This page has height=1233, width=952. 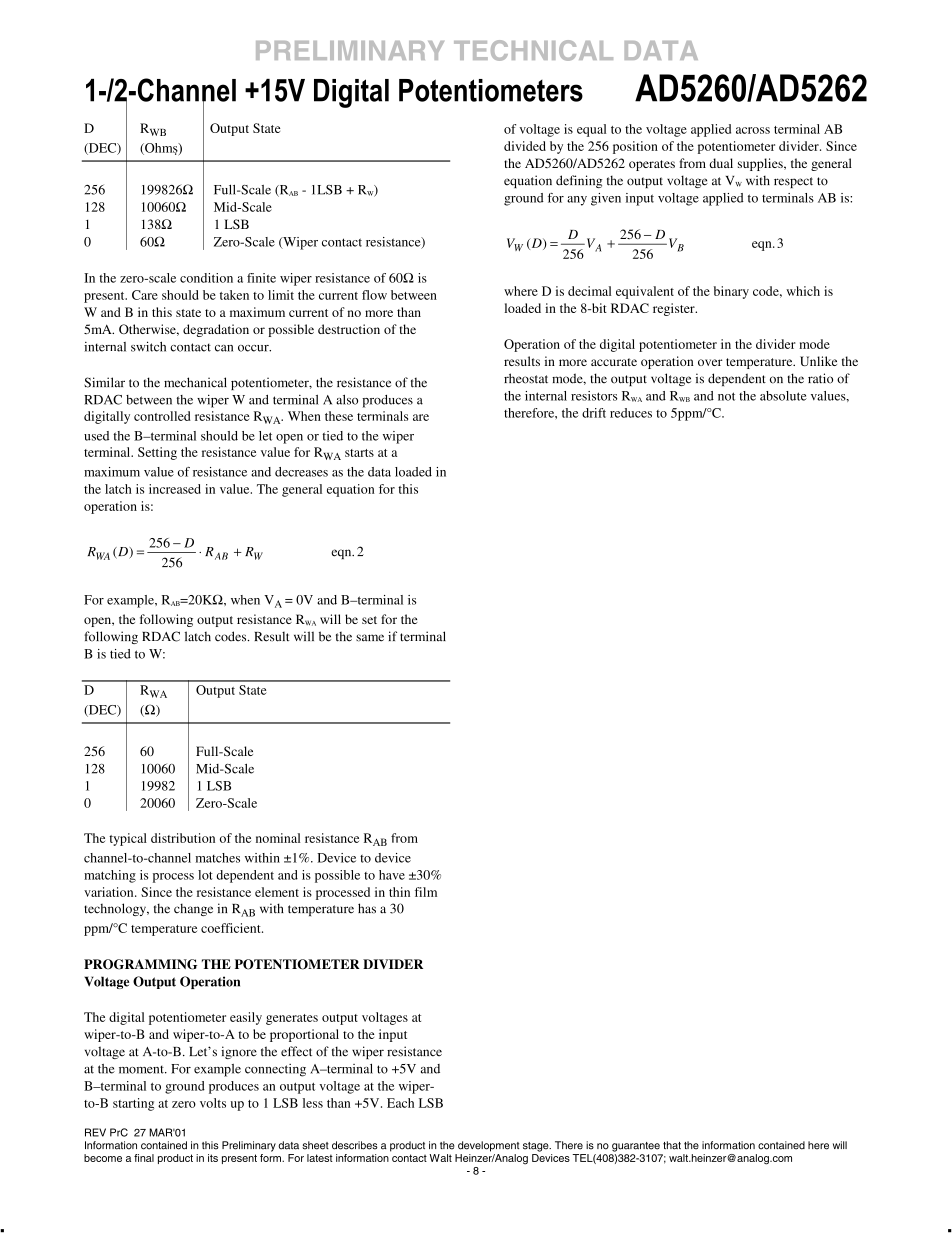 I want to click on same, so click(x=370, y=638).
